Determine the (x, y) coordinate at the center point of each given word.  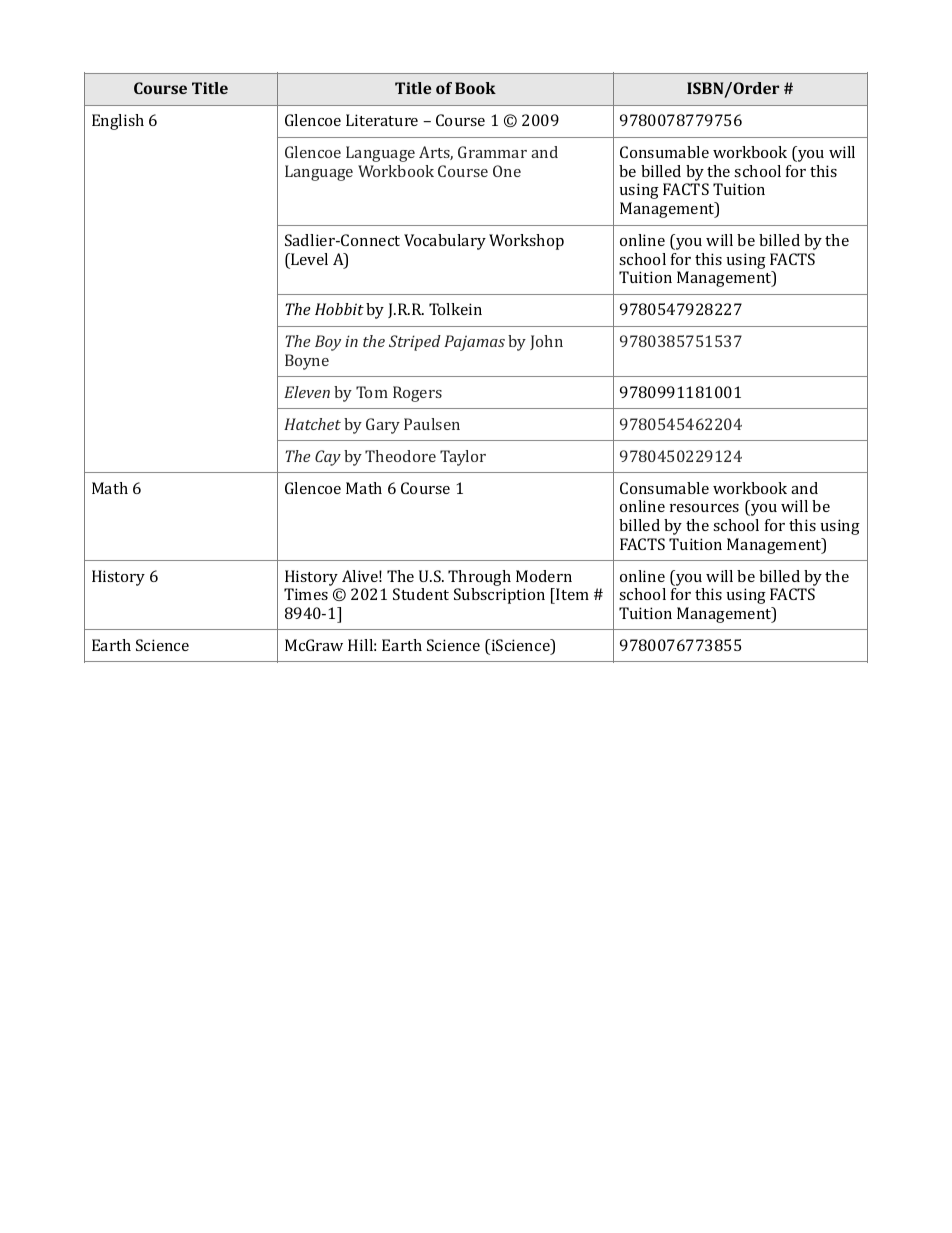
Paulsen (432, 424)
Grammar (492, 152)
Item (571, 594)
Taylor (463, 458)
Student (421, 594)
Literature (382, 120)
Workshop (526, 242)
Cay (328, 458)
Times (306, 594)
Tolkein (455, 309)
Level (308, 259)
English (118, 122)
